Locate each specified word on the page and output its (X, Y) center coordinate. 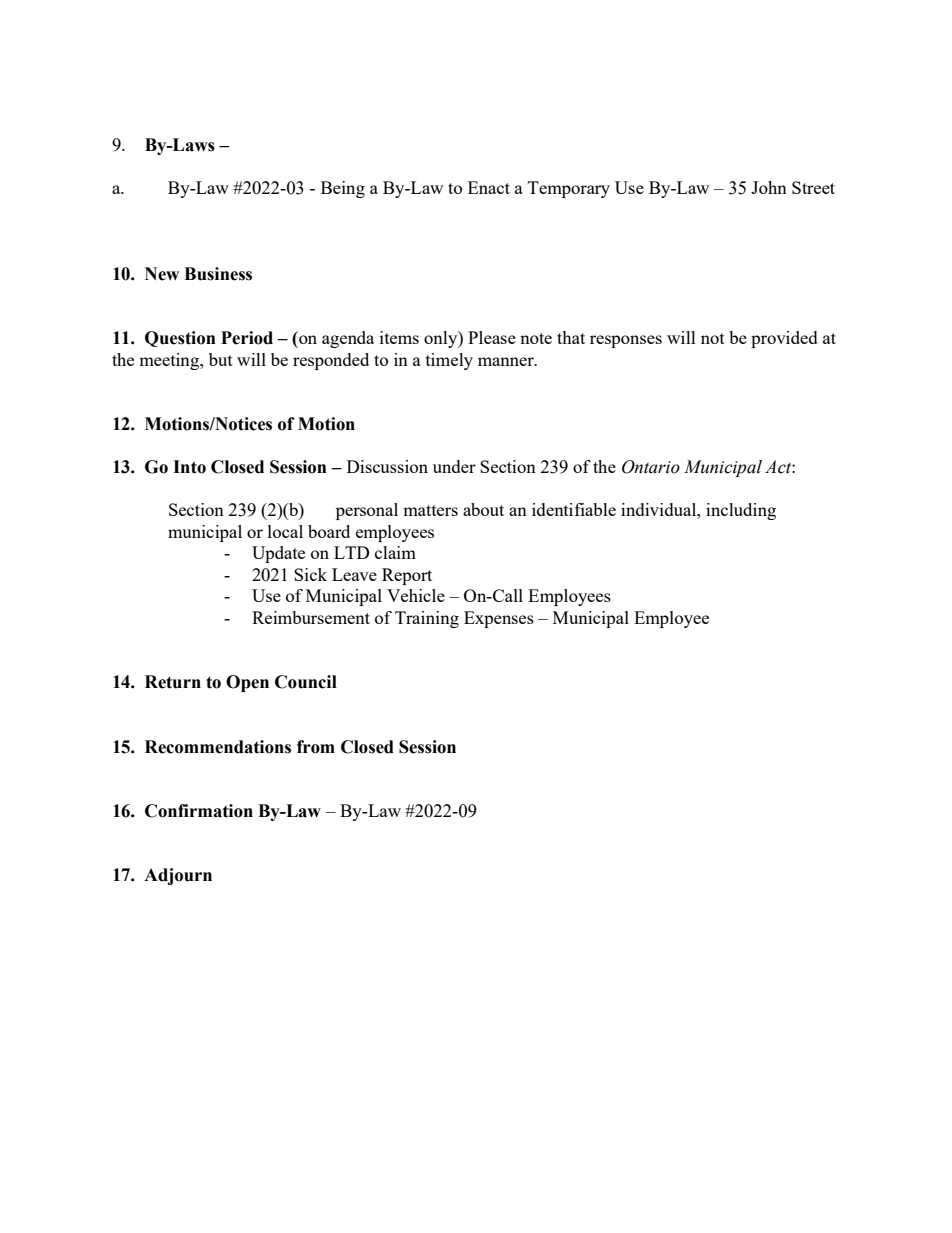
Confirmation (199, 811)
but (221, 359)
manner (507, 361)
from (316, 747)
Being (343, 189)
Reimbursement (311, 617)
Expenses (499, 619)
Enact (489, 187)
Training (427, 619)
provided (784, 339)
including (741, 511)
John (769, 187)
